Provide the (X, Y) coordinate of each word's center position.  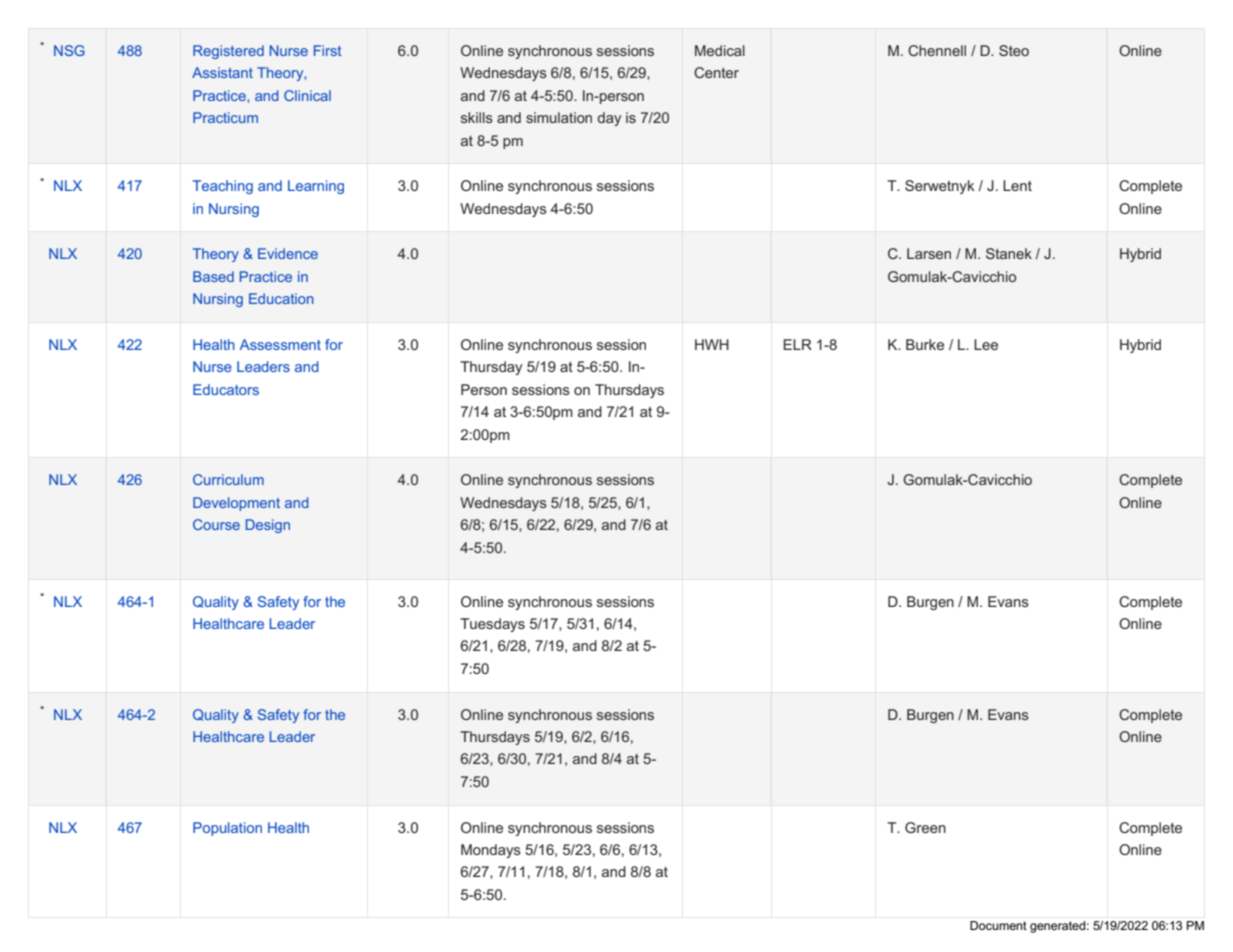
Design (268, 526)
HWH (712, 344)
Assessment (280, 344)
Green (925, 827)
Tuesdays (492, 625)
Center (716, 72)
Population (227, 829)
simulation (559, 117)
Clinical (307, 95)
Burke (925, 344)
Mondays (491, 851)
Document (998, 925)
